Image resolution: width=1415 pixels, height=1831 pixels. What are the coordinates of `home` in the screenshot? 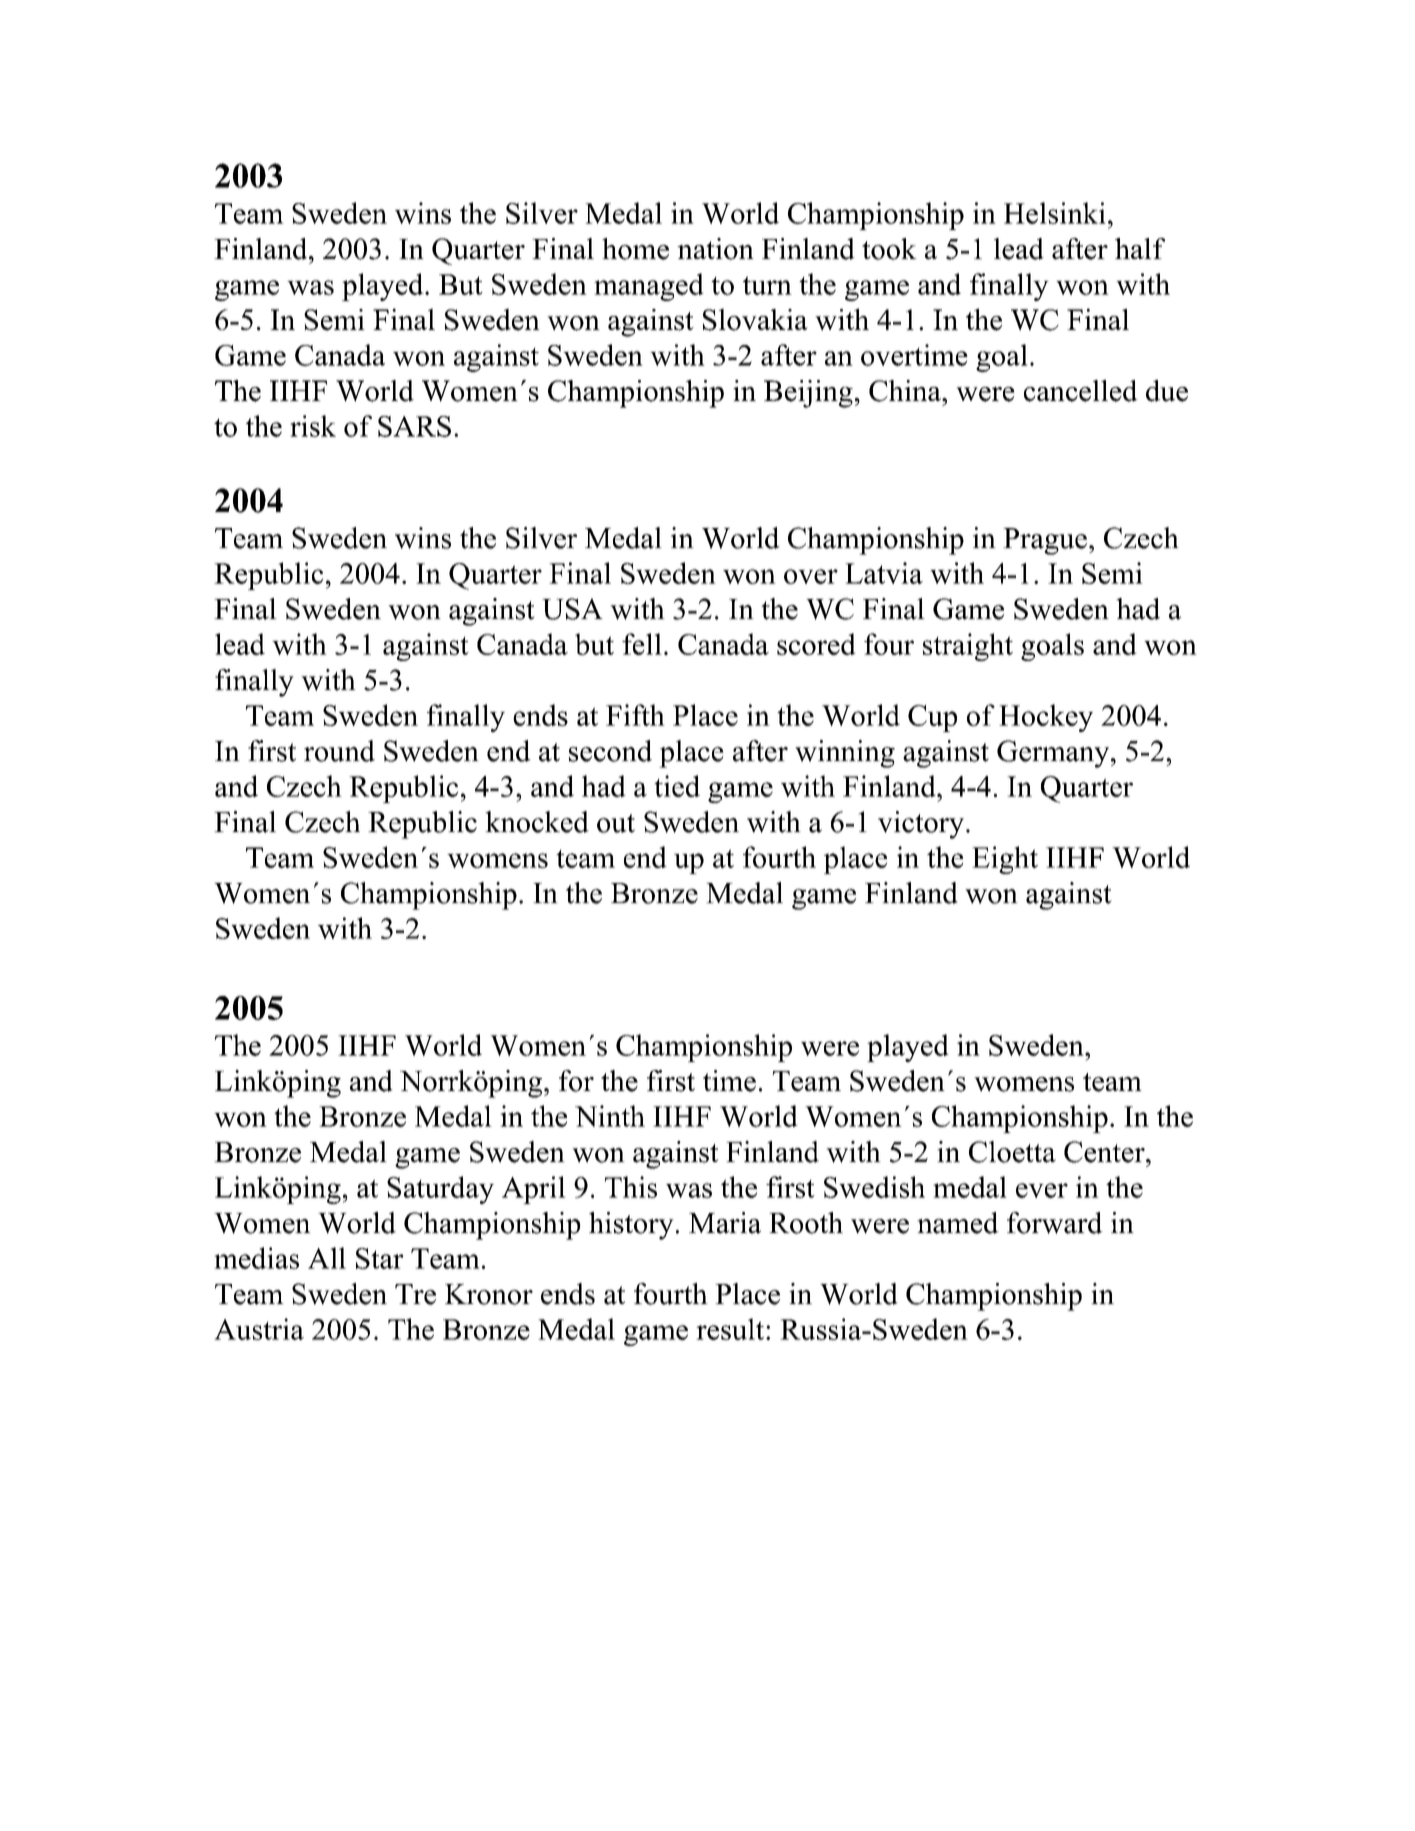 It's located at (635, 249).
